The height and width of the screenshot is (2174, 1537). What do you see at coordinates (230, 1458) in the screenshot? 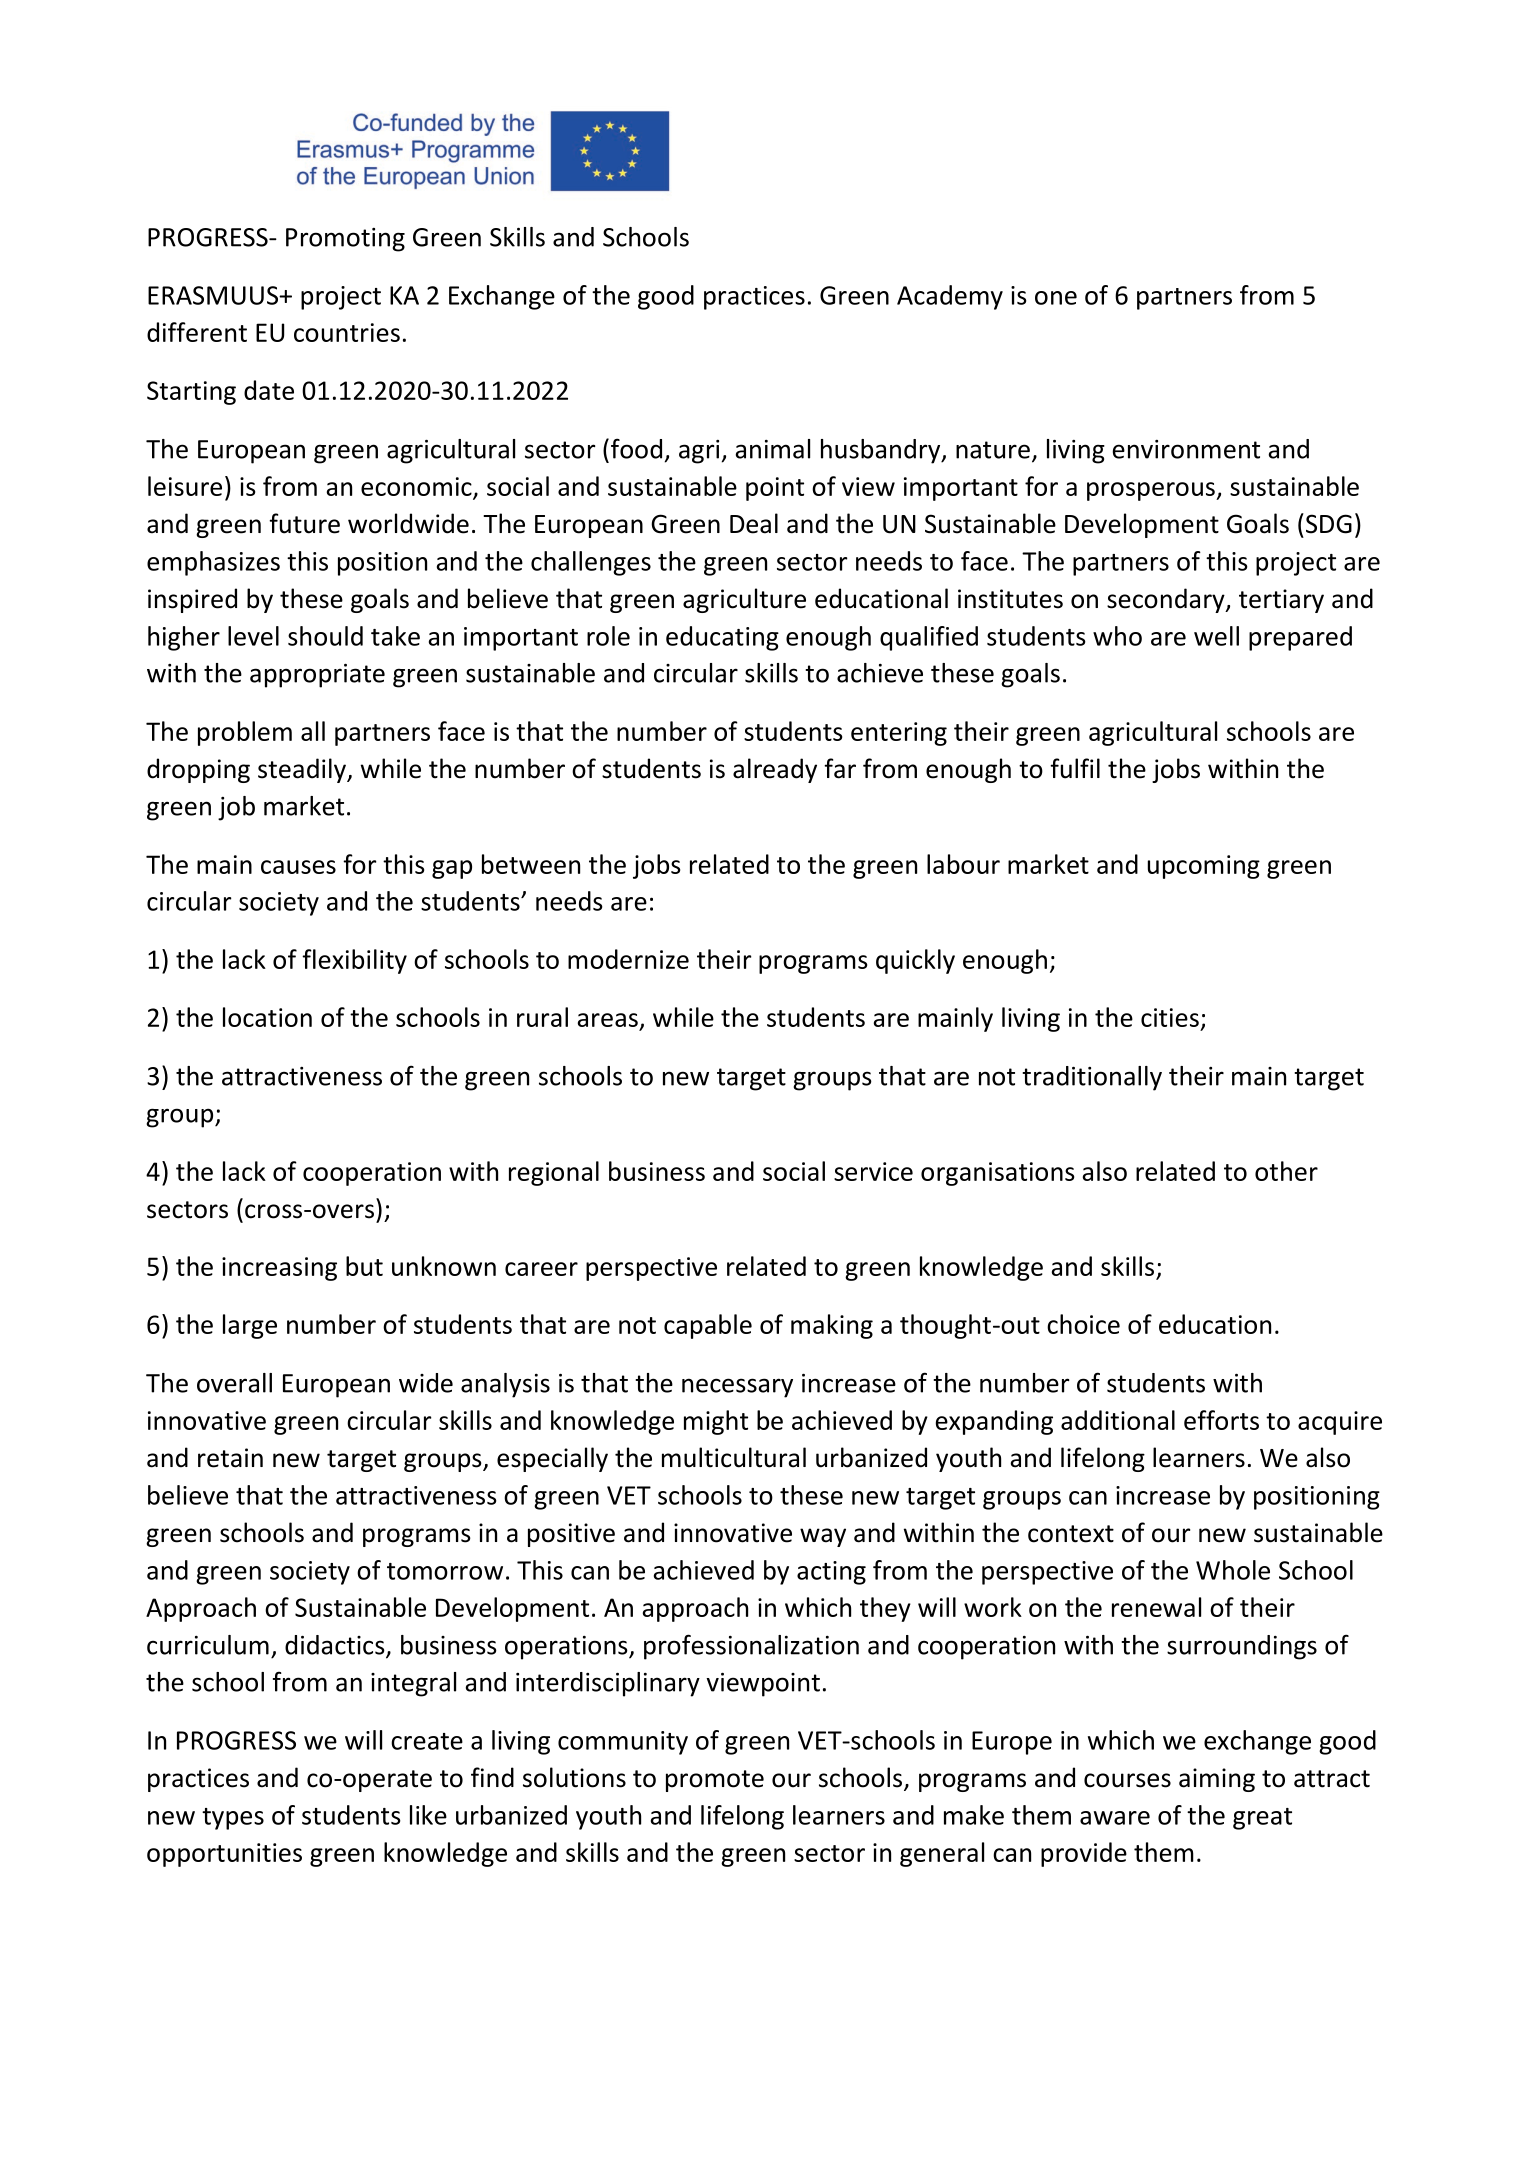
I see `retain` at bounding box center [230, 1458].
